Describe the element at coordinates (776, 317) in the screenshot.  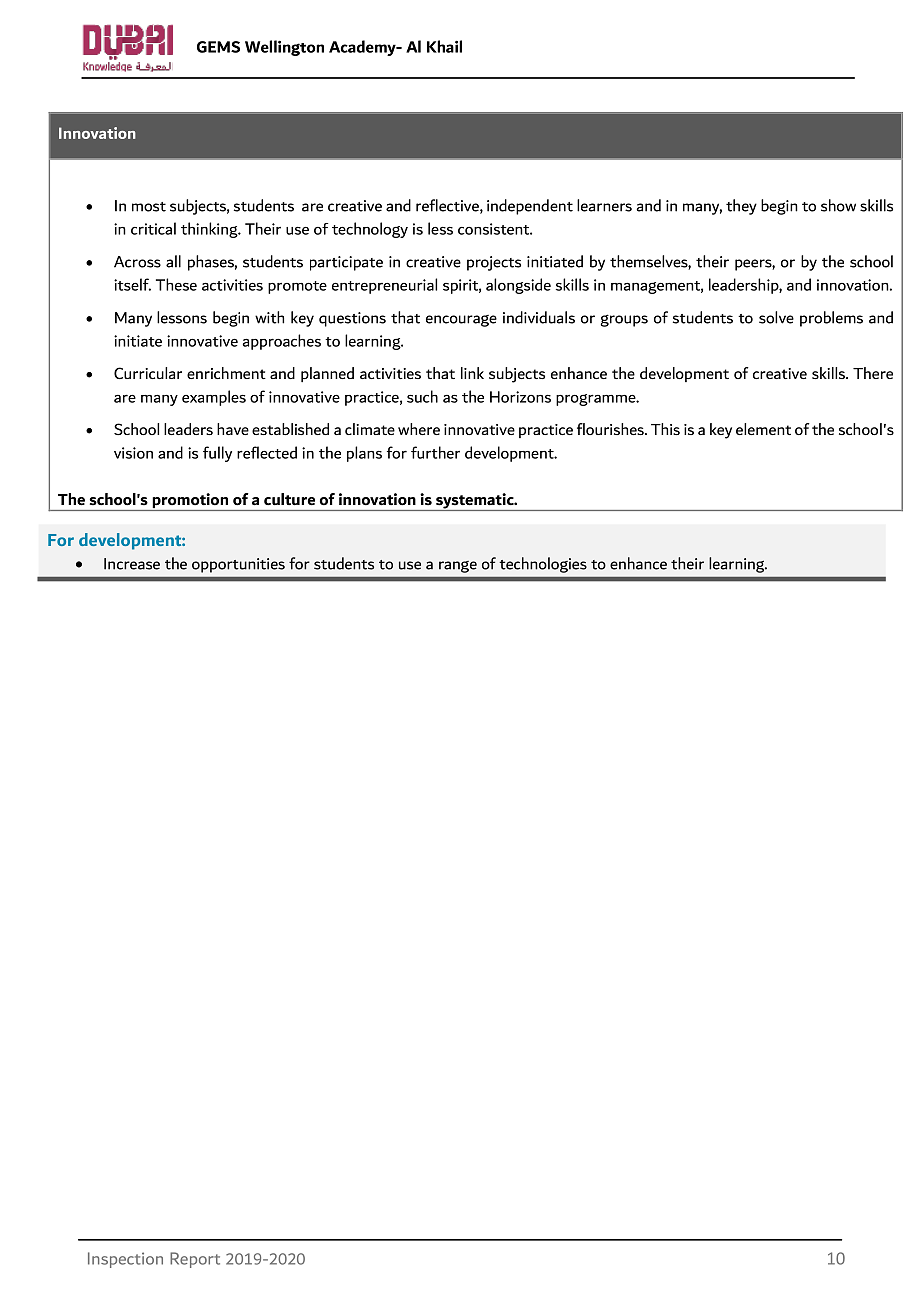
I see `solve` at that location.
